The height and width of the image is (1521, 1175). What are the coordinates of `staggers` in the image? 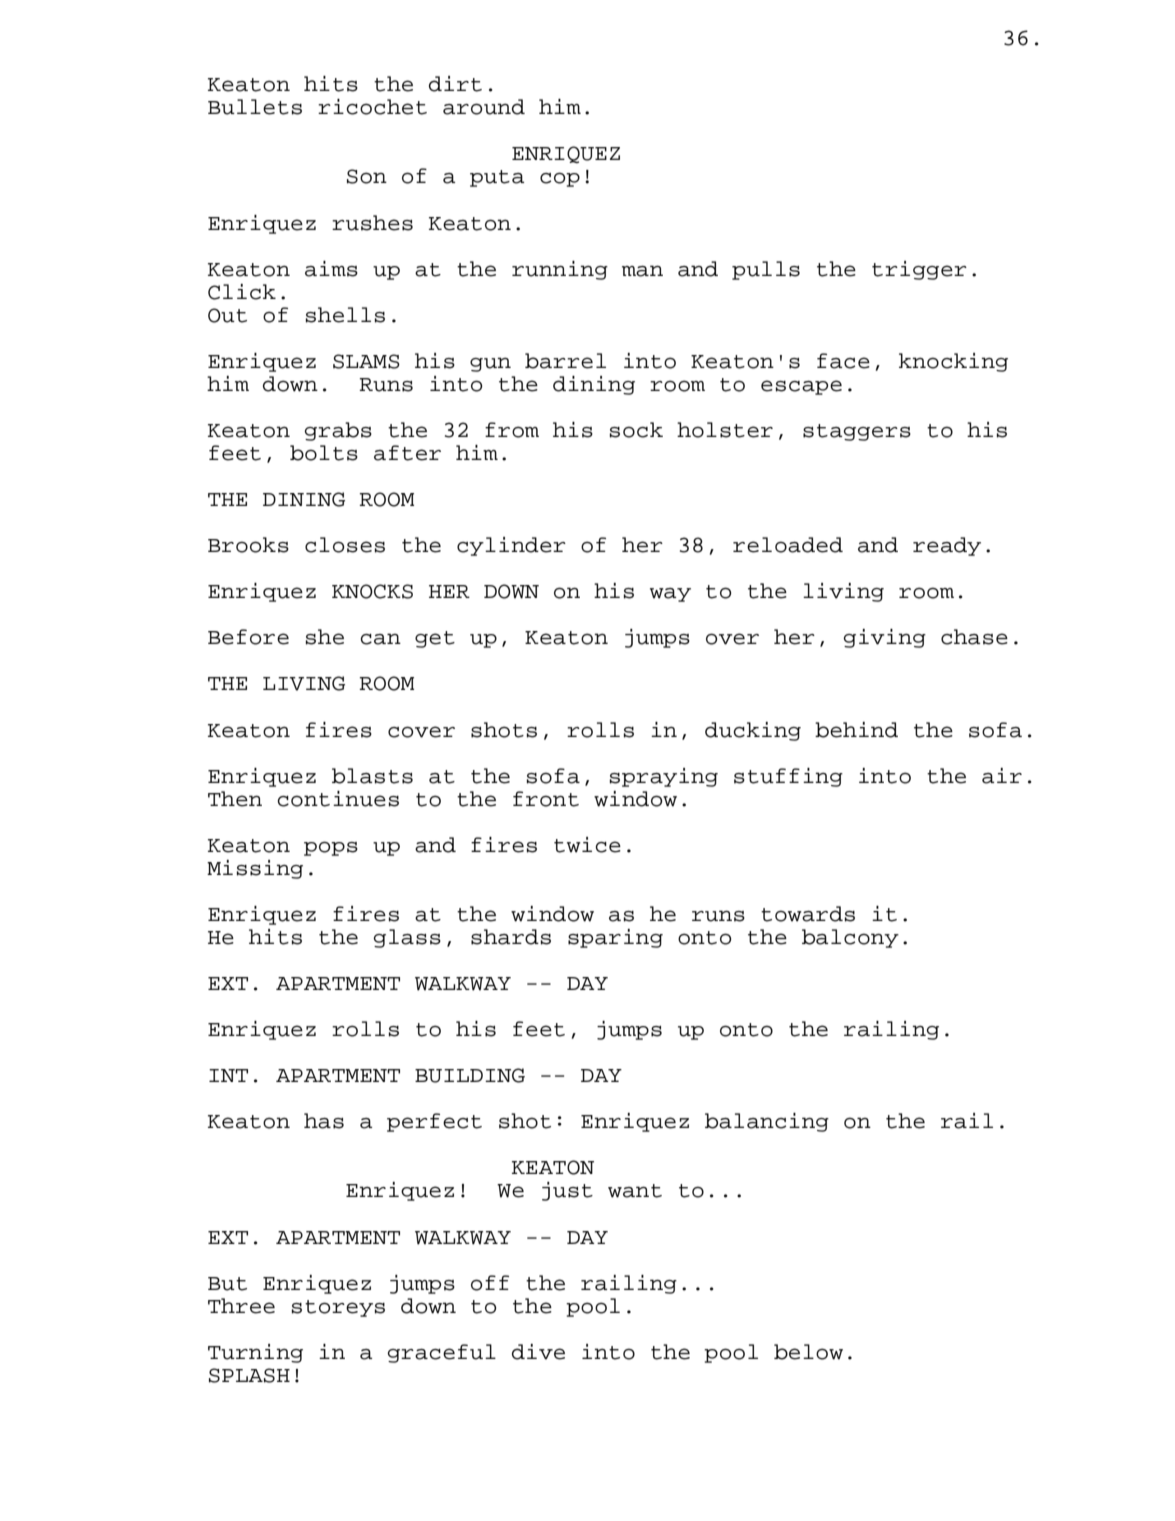 It's located at (857, 432).
